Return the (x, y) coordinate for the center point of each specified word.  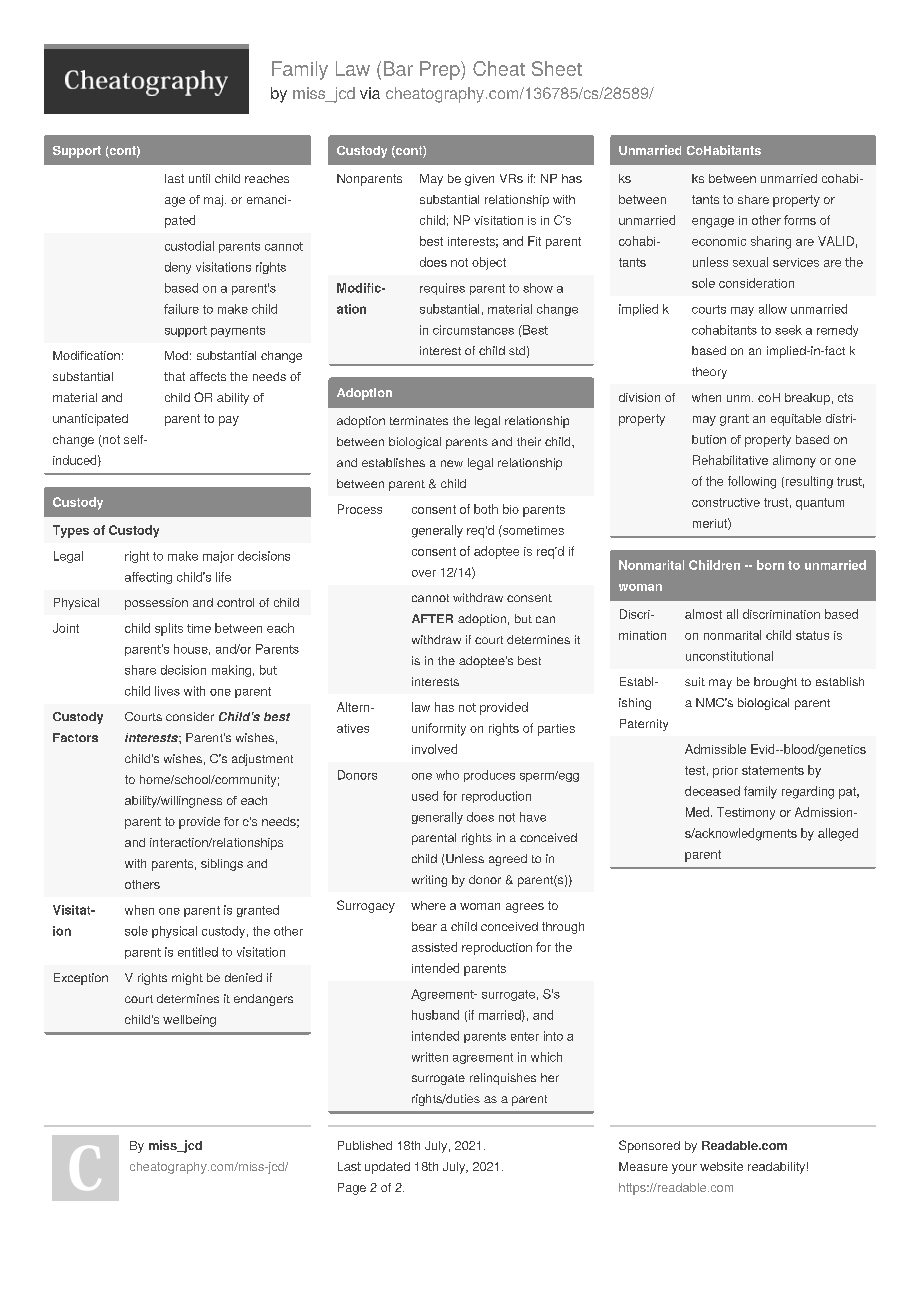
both (486, 509)
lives (167, 691)
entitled (198, 952)
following (752, 482)
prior (725, 772)
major (218, 557)
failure (181, 309)
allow (773, 309)
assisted (434, 947)
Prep (441, 70)
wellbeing (189, 1021)
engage (713, 223)
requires (442, 289)
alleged (838, 834)
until (199, 178)
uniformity (439, 729)
